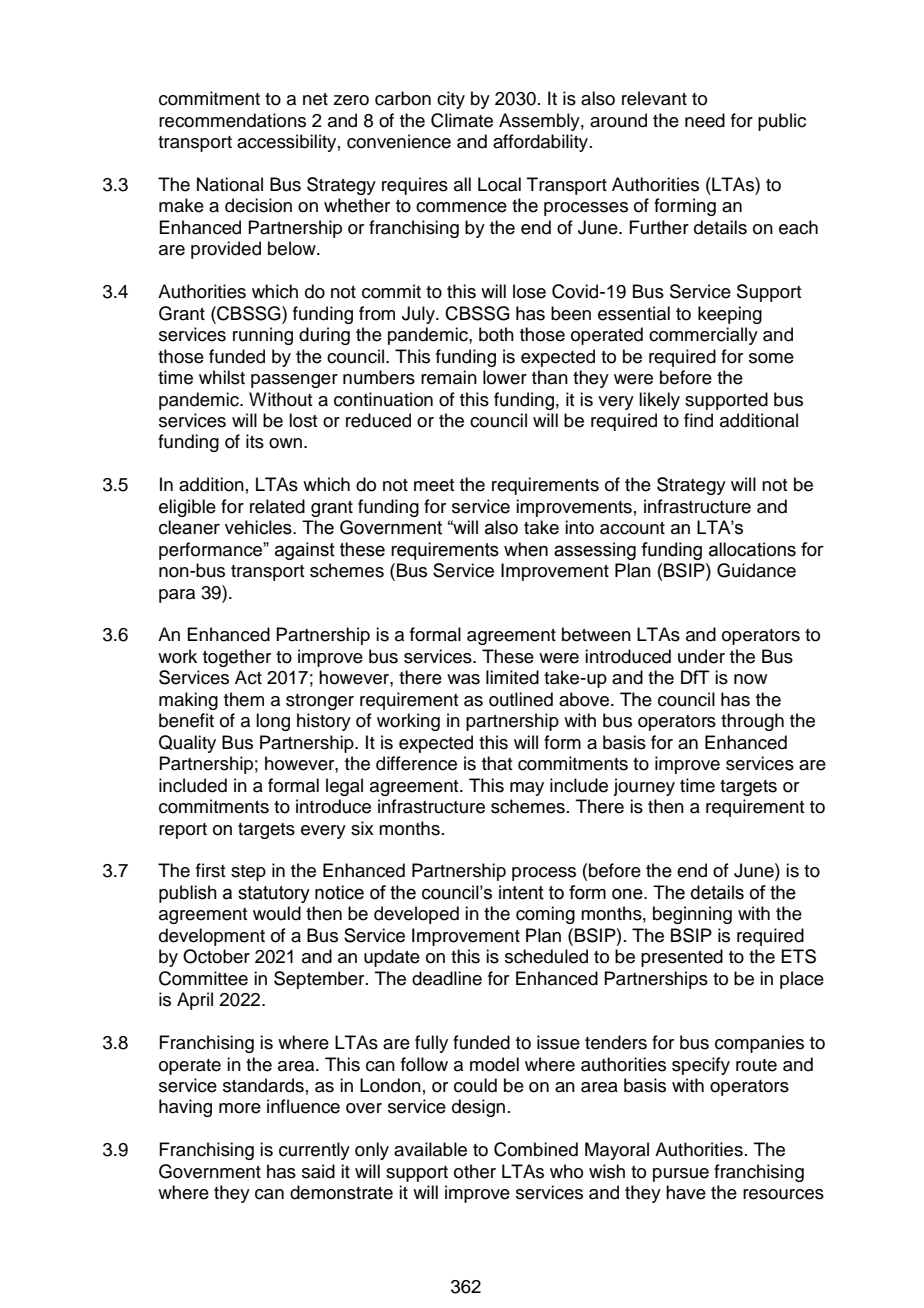 The image size is (924, 1308). Describe the element at coordinates (240, 1108) in the image. I see `more` at that location.
